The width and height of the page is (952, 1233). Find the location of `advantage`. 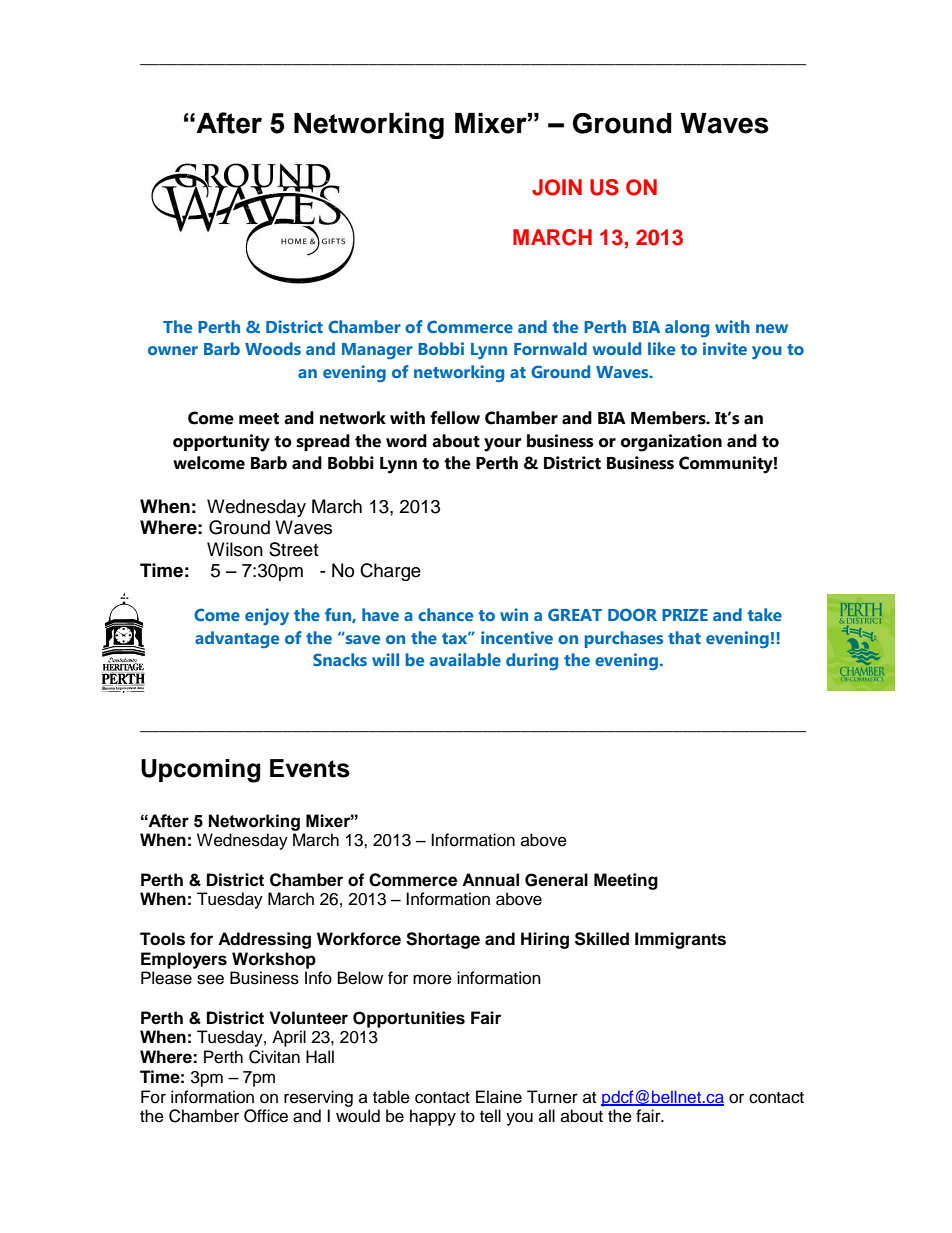

advantage is located at coordinates (237, 640).
